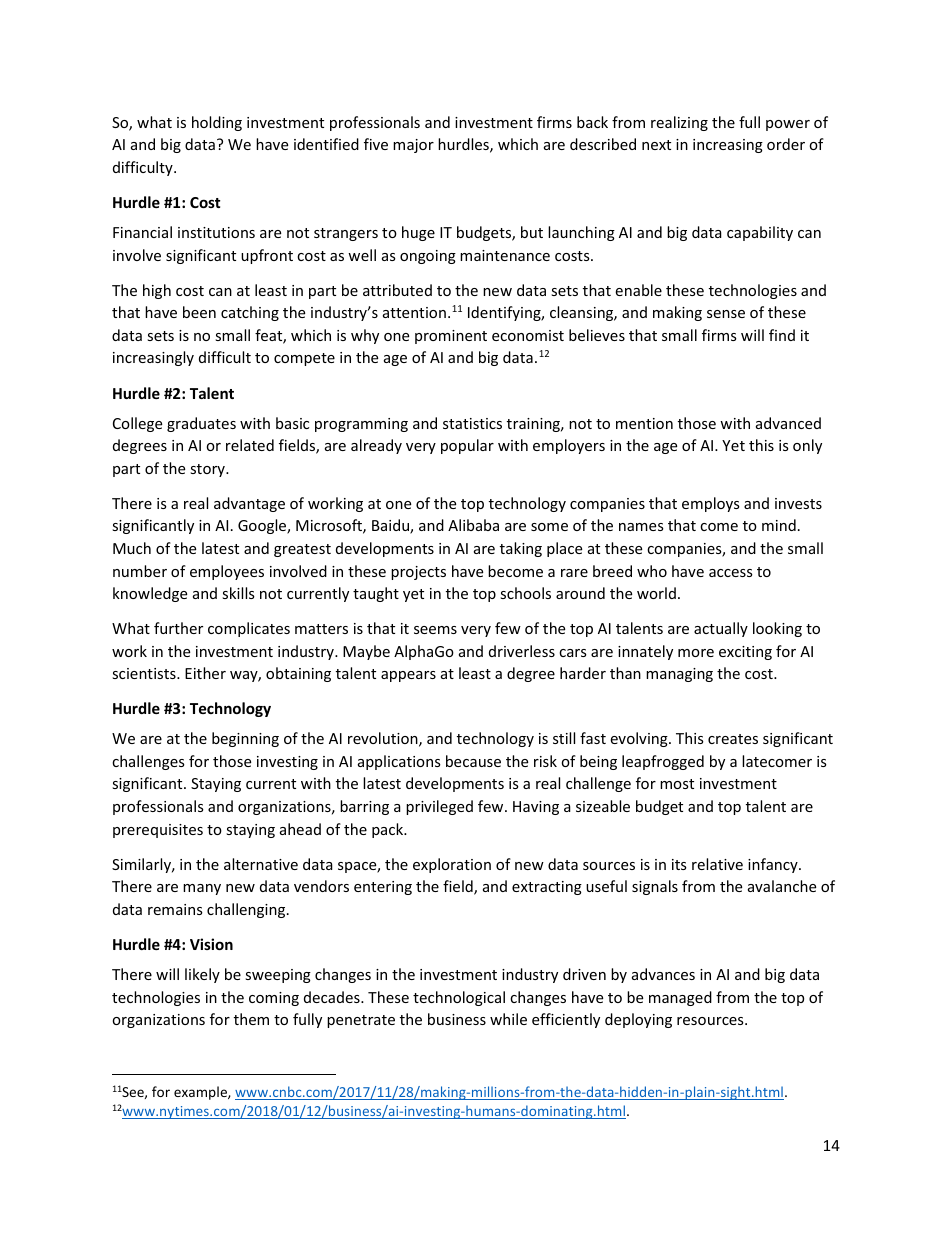 The width and height of the document is (952, 1233). I want to click on major, so click(413, 146).
